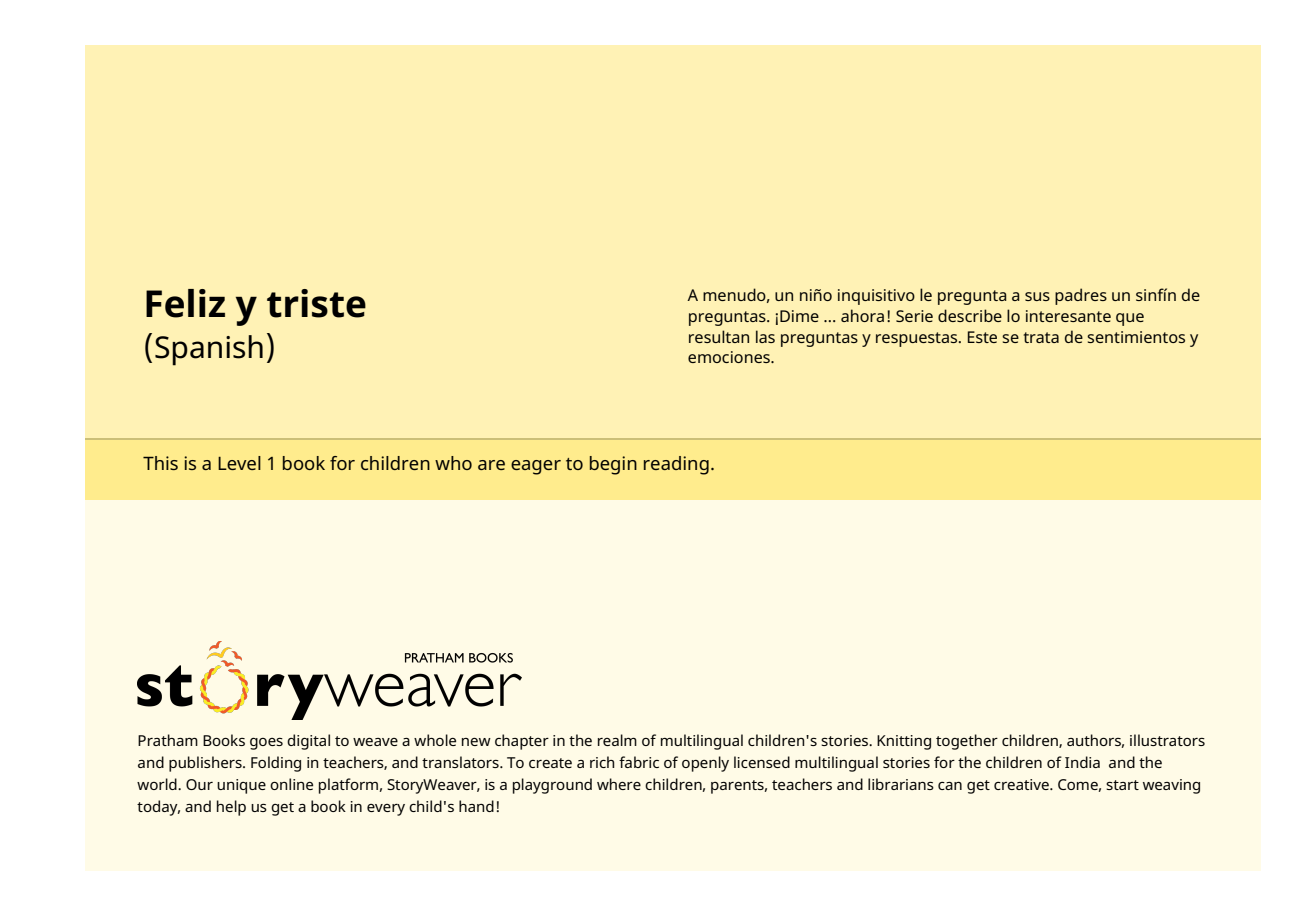 Image resolution: width=1308 pixels, height=924 pixels. I want to click on reading, so click(676, 465).
